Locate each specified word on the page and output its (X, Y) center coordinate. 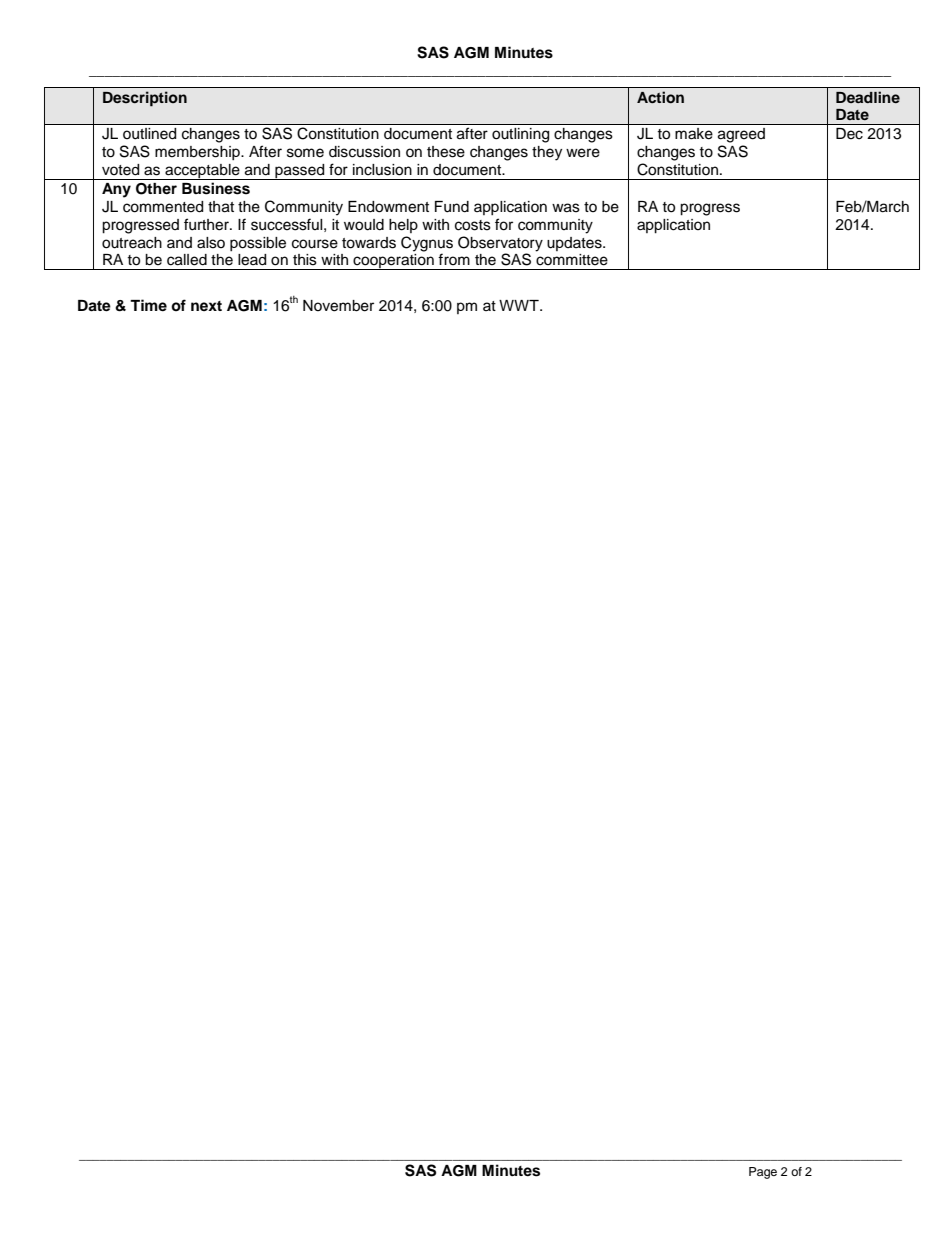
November (338, 306)
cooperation (393, 262)
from (454, 259)
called (187, 260)
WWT (520, 305)
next (206, 306)
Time (148, 305)
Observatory (500, 244)
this (305, 260)
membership (198, 153)
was (566, 208)
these (446, 152)
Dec (849, 134)
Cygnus (427, 244)
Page (763, 1173)
